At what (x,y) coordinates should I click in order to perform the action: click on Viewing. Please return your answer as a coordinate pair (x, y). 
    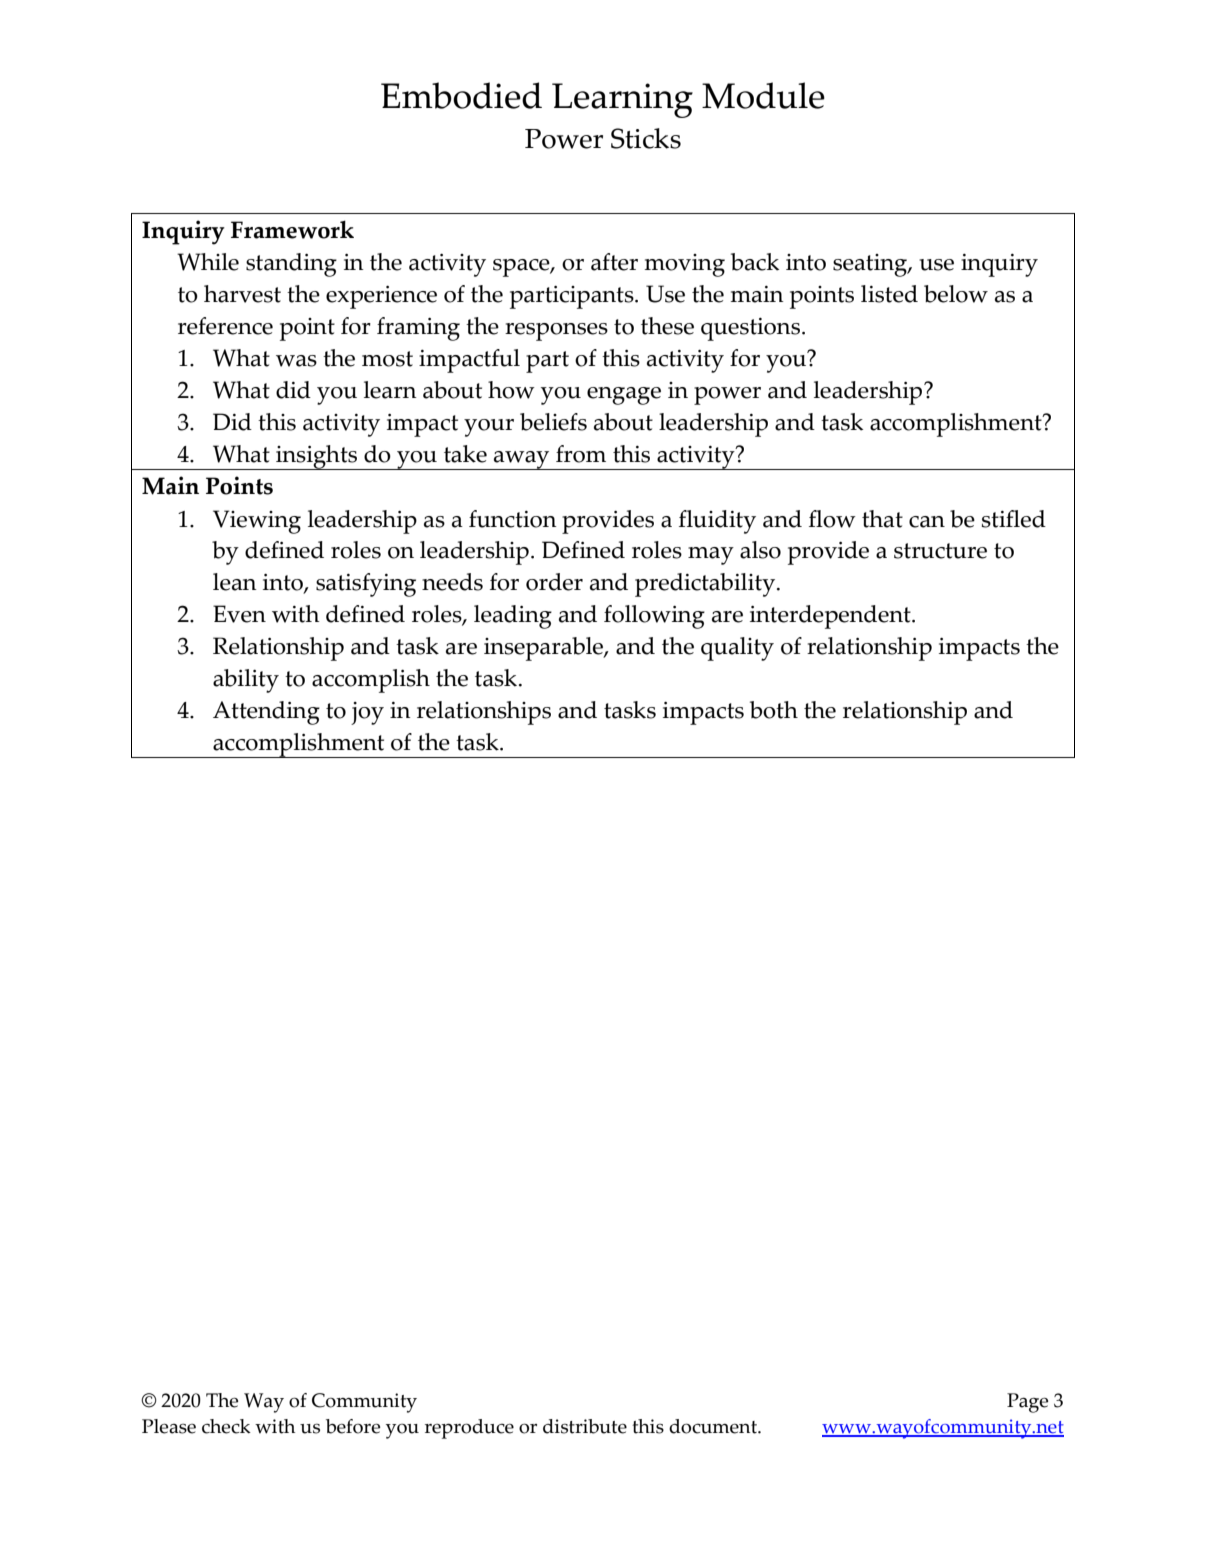
    Looking at the image, I should click on (257, 522).
